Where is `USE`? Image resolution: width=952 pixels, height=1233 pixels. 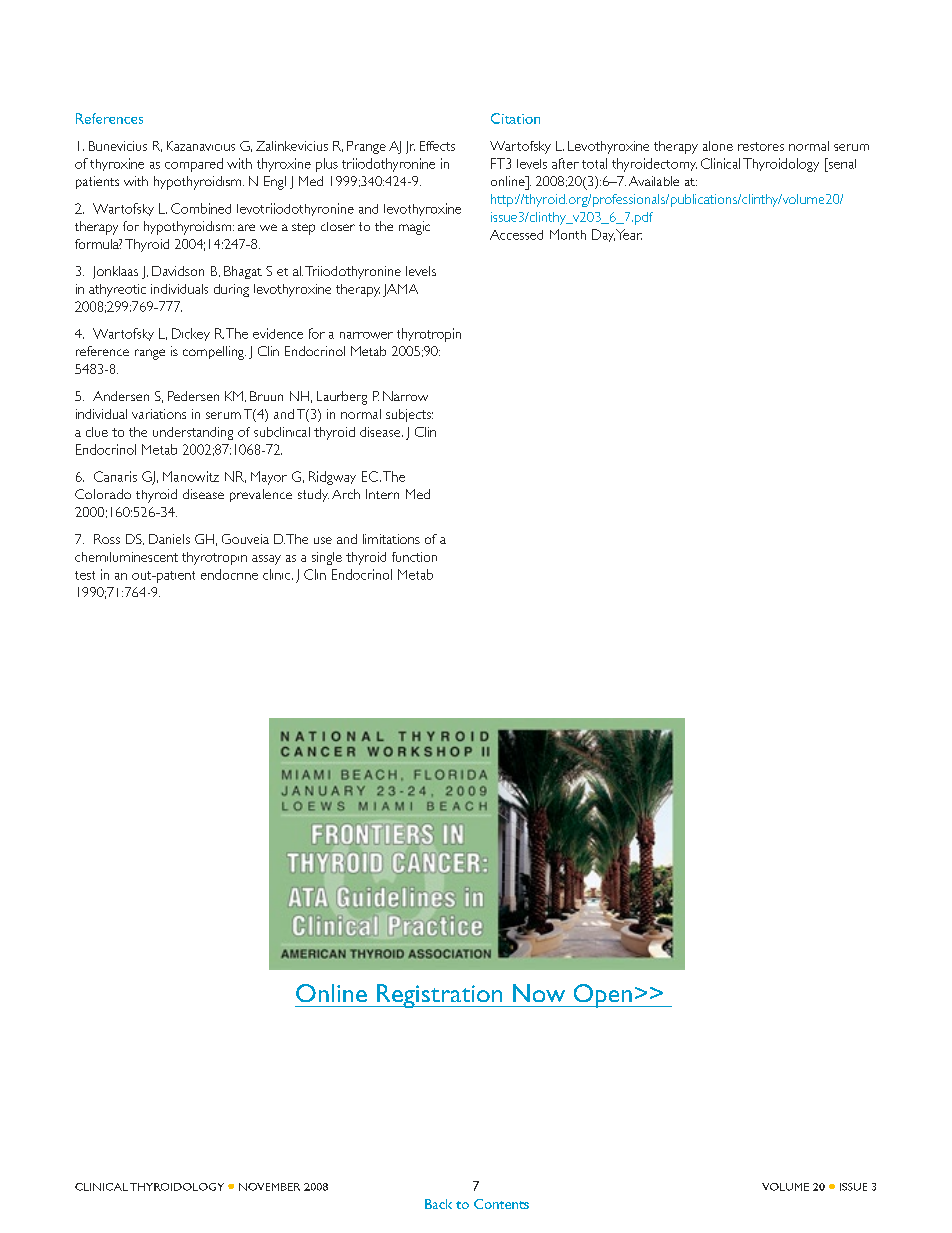
USE is located at coordinates (323, 540).
